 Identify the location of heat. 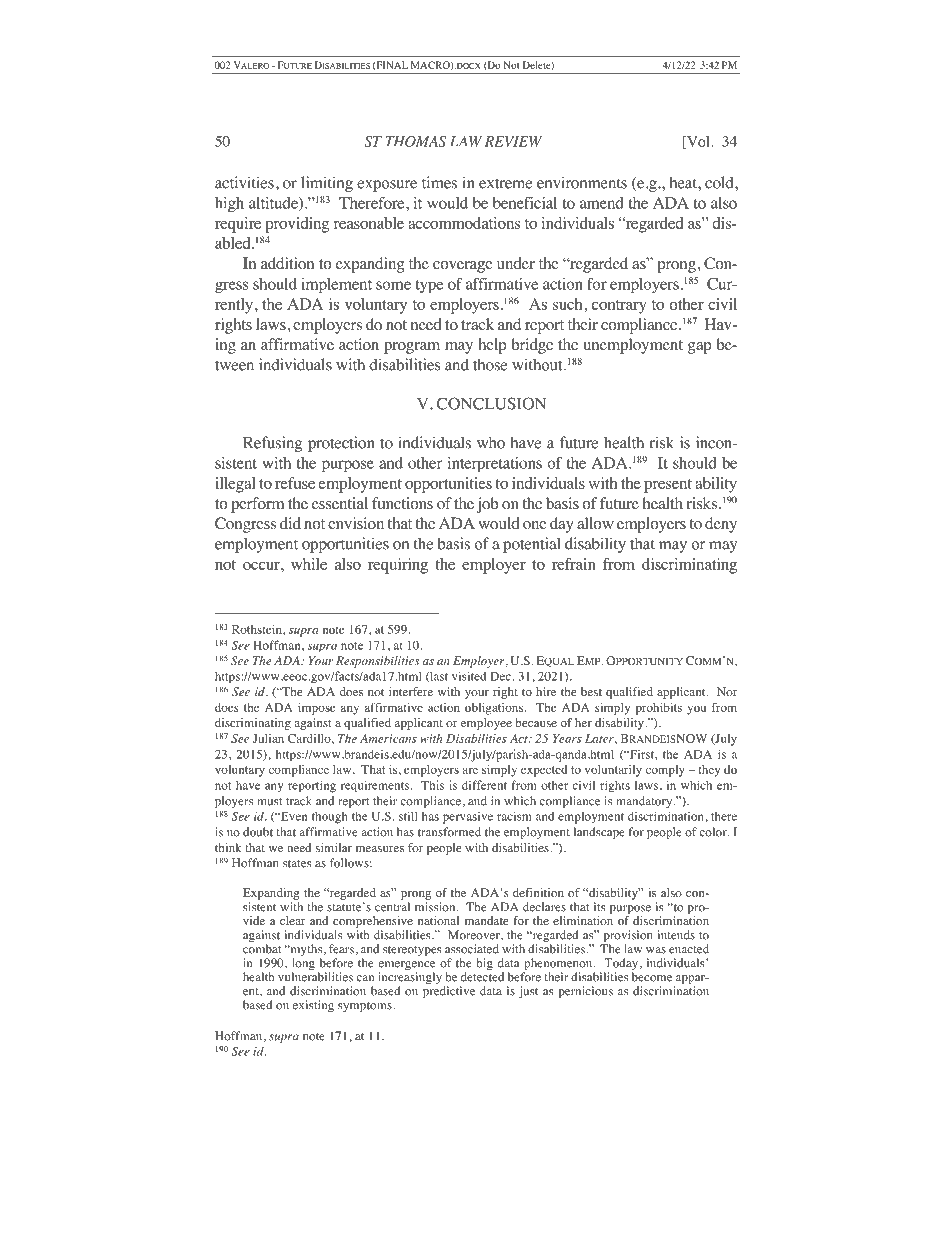
(684, 182).
